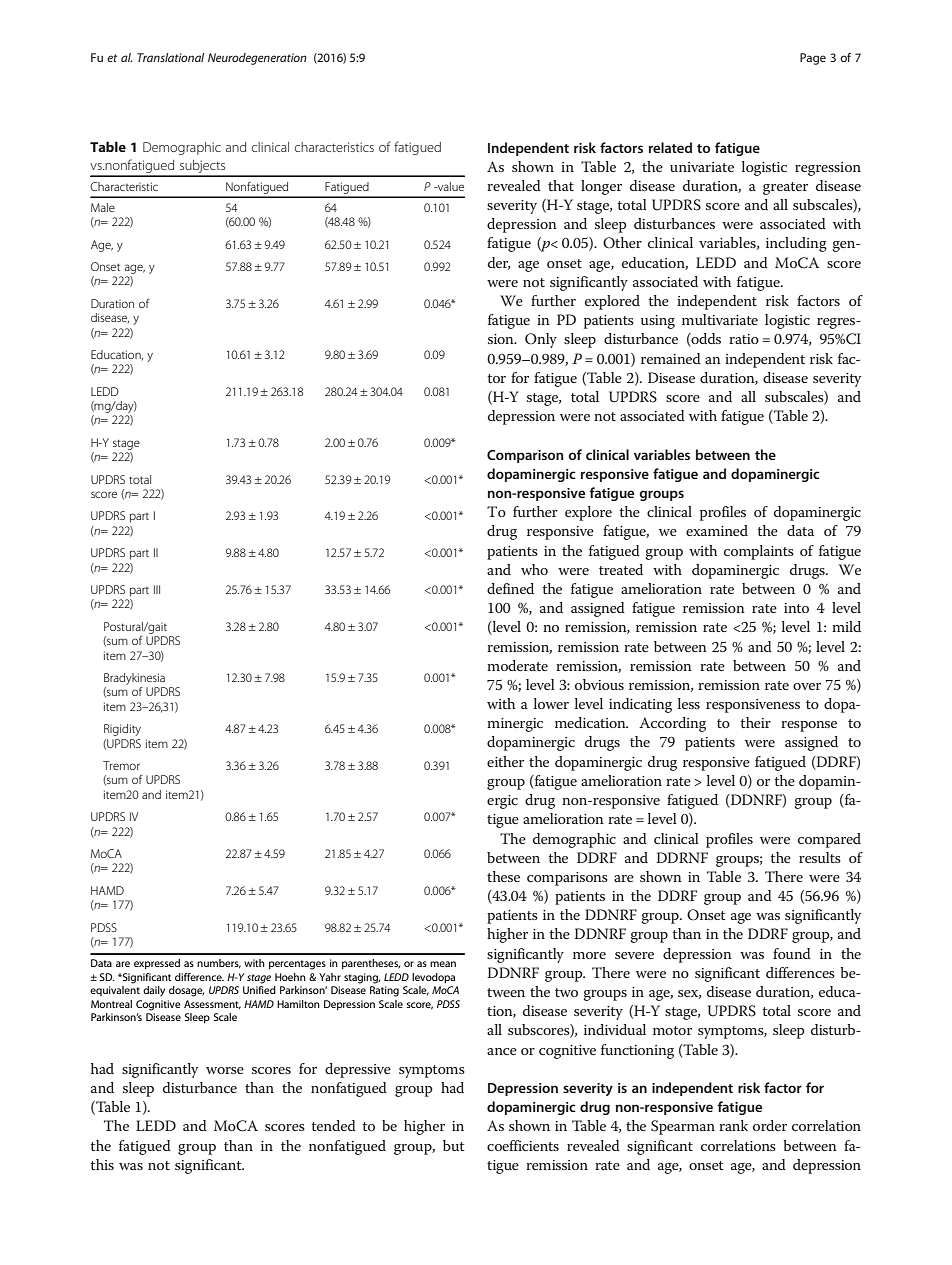 The width and height of the page is (952, 1265). Describe the element at coordinates (450, 186) in the page. I see `value` at that location.
